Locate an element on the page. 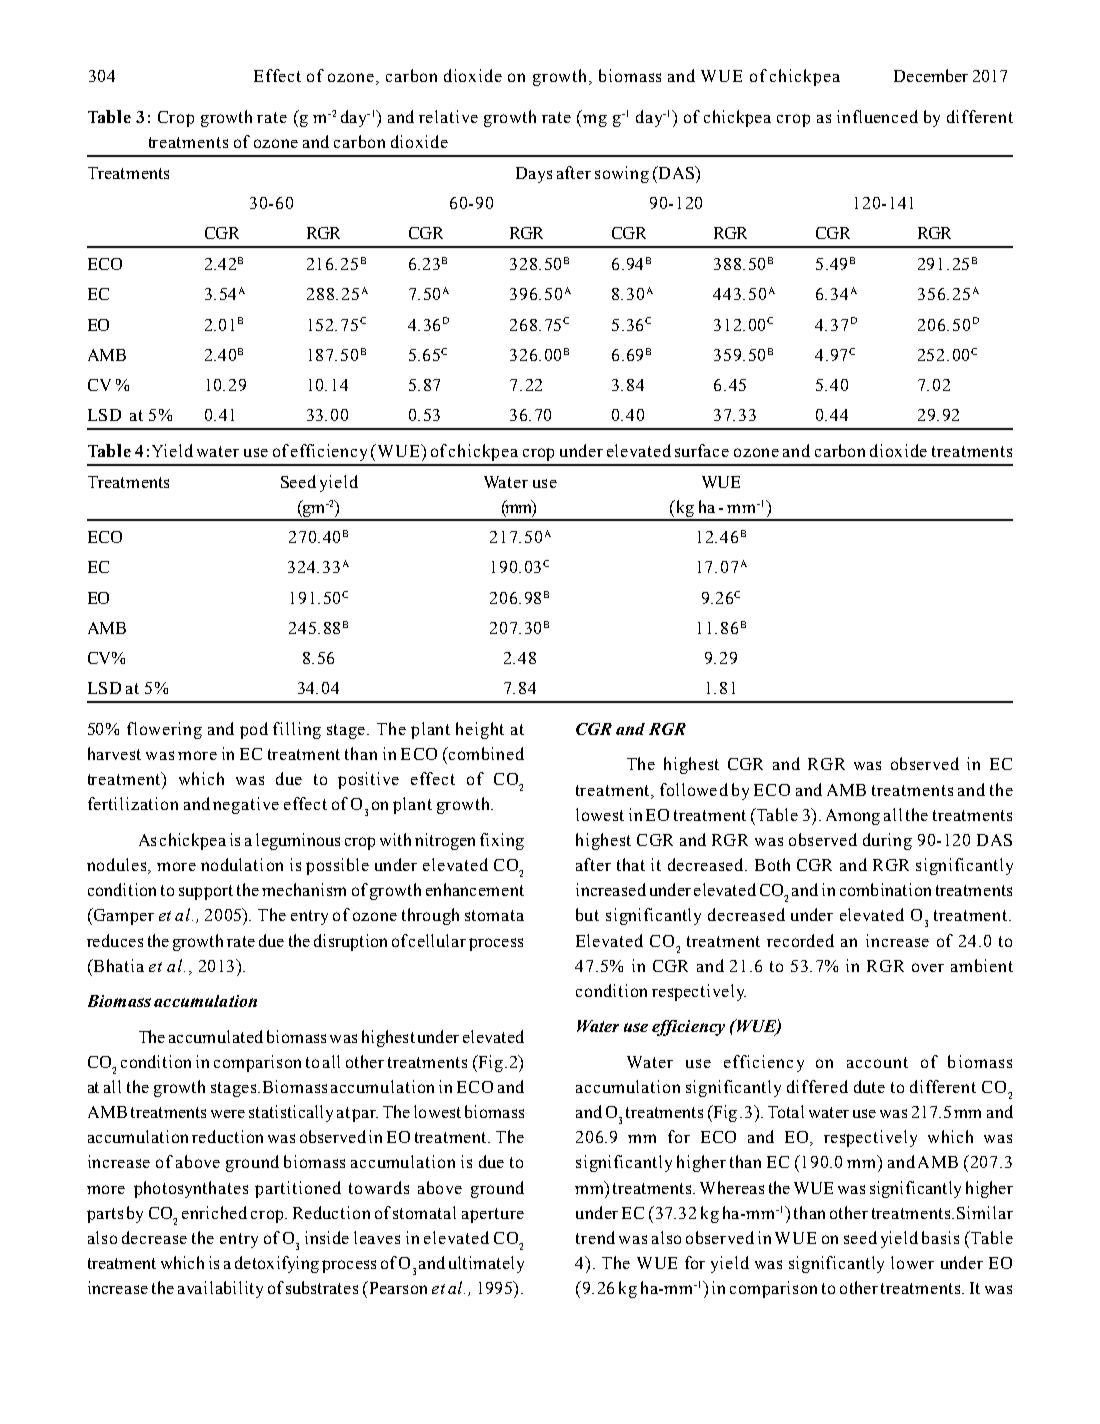 Image resolution: width=1100 pixels, height=1424 pixels. fixing is located at coordinates (502, 841).
